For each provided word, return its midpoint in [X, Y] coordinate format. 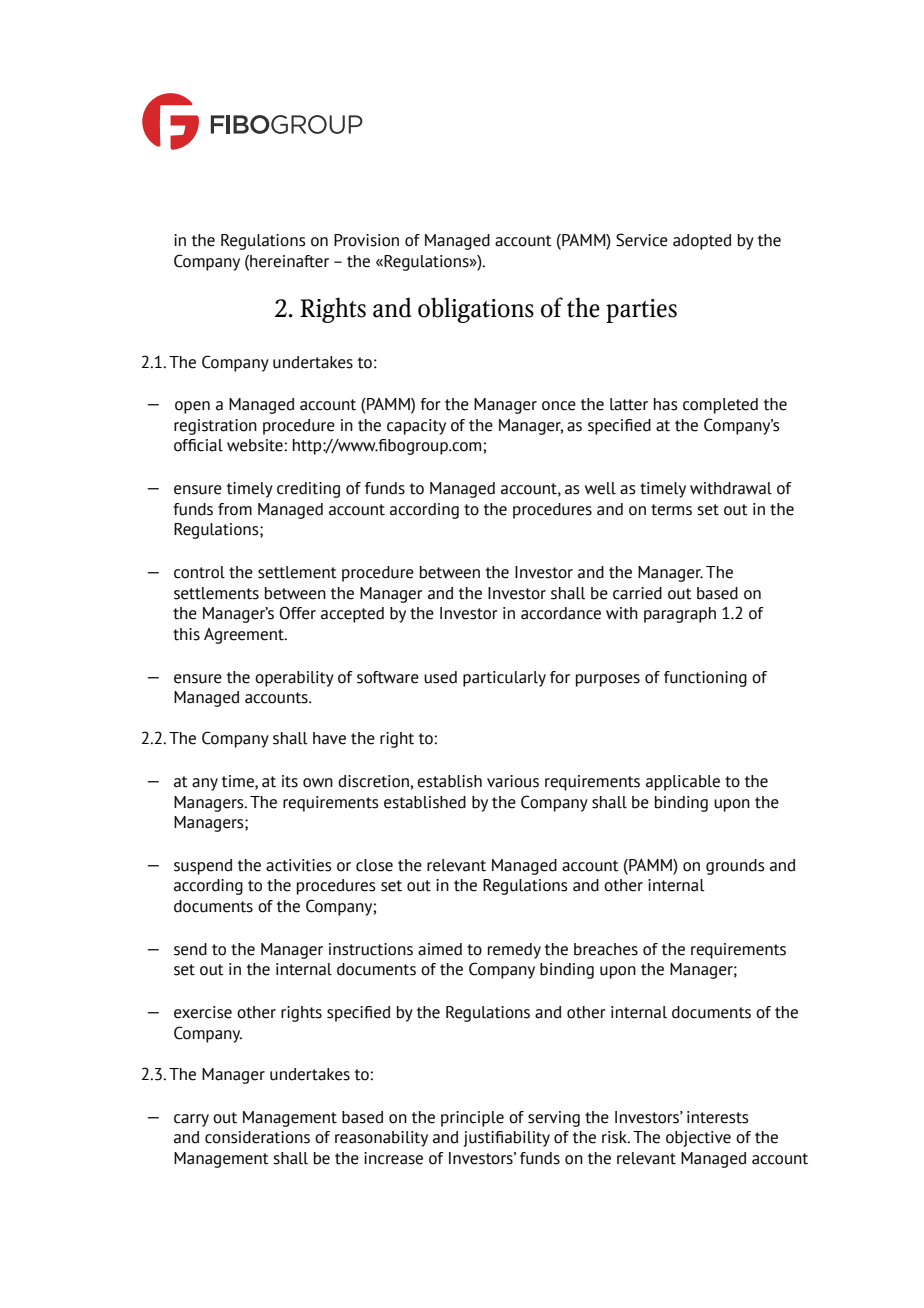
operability [294, 679]
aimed [440, 949]
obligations [476, 310]
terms [671, 510]
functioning [705, 679]
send [190, 949]
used [440, 677]
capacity [416, 427]
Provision [366, 240]
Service [642, 240]
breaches [606, 949]
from [235, 509]
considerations [257, 1137]
